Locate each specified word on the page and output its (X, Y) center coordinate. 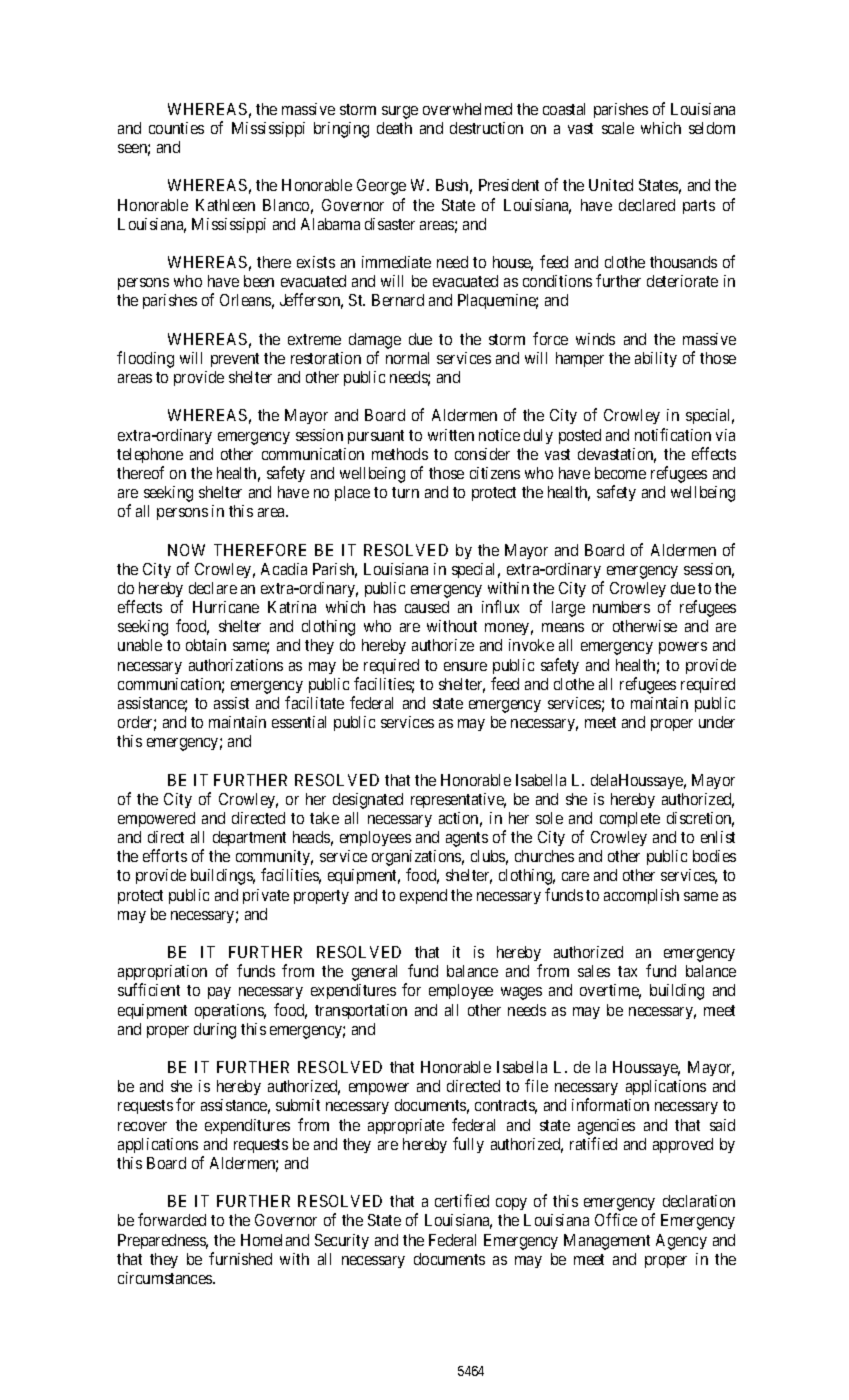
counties (176, 128)
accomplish (641, 896)
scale (618, 128)
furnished (240, 1258)
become (620, 473)
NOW (186, 550)
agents (467, 839)
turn (405, 492)
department (249, 838)
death (394, 128)
